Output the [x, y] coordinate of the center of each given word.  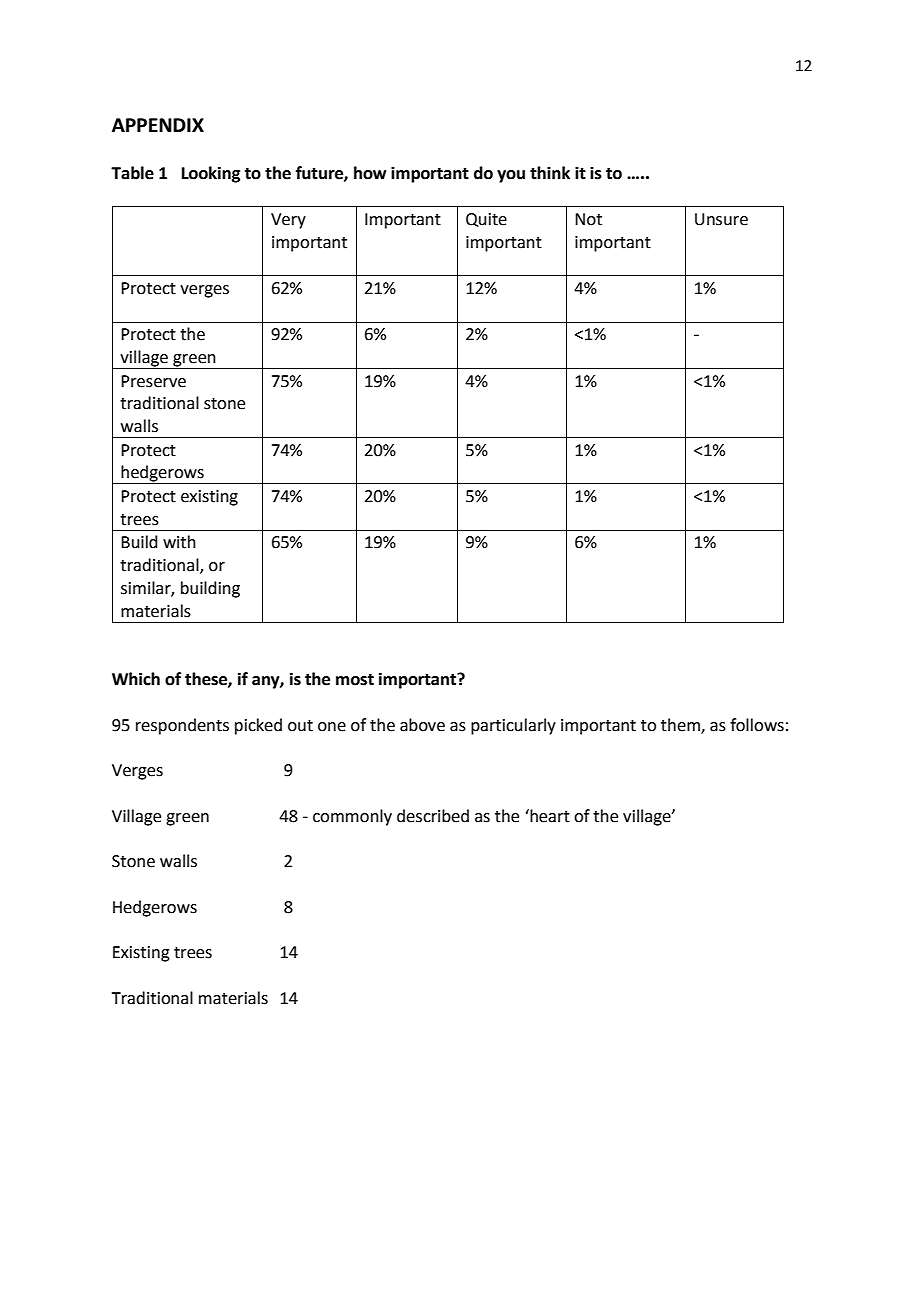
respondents [182, 726]
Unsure [721, 219]
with [179, 542]
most [355, 680]
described [433, 816]
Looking [211, 174]
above [422, 725]
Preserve [153, 381]
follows [757, 725]
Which [136, 679]
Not [588, 219]
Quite [486, 220]
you [511, 176]
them [681, 726]
